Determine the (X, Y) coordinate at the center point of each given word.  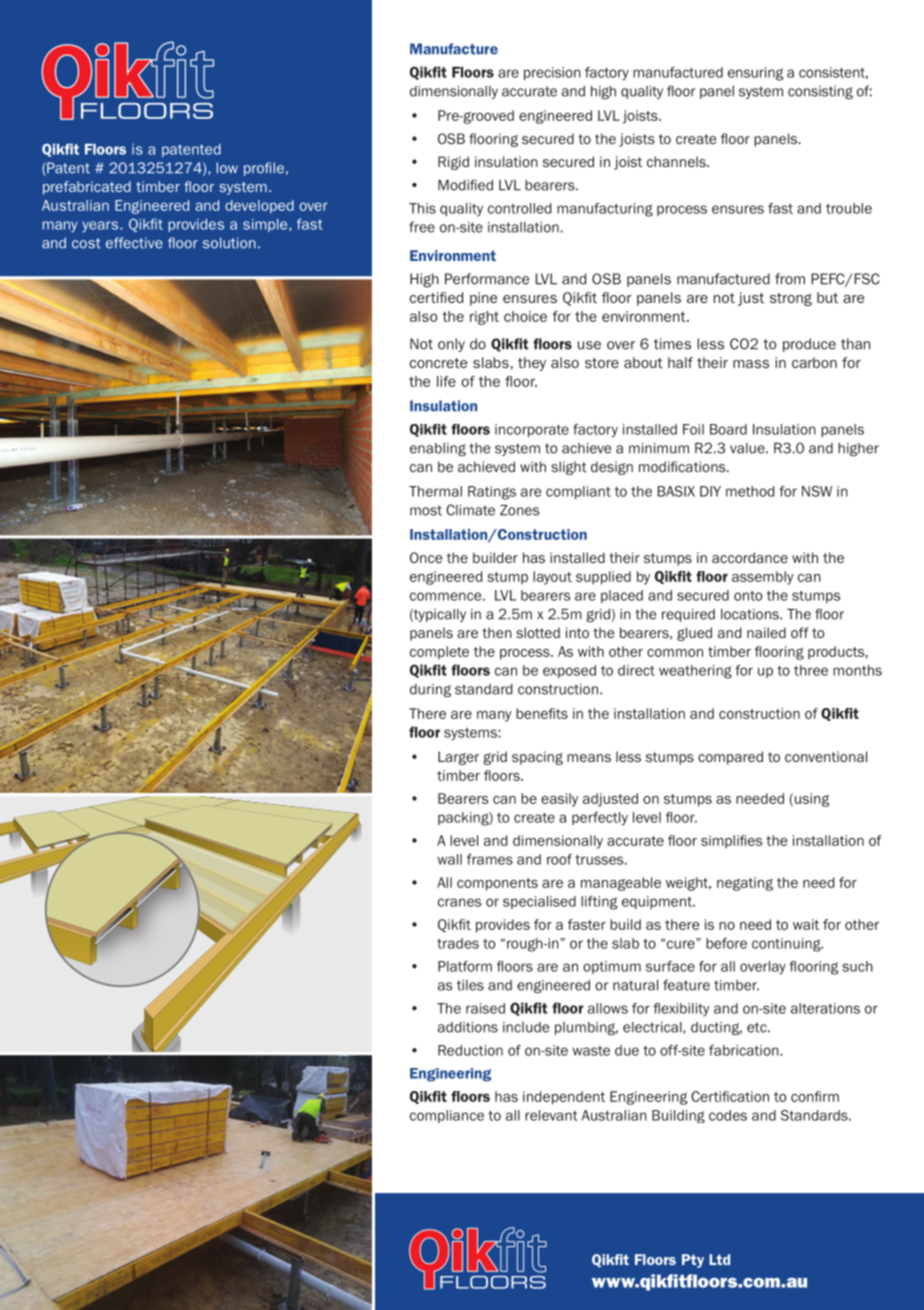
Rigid (453, 163)
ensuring (755, 74)
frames (490, 859)
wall (449, 859)
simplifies (731, 842)
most (426, 510)
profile (264, 169)
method (750, 491)
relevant (551, 1115)
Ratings (492, 493)
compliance (447, 1116)
